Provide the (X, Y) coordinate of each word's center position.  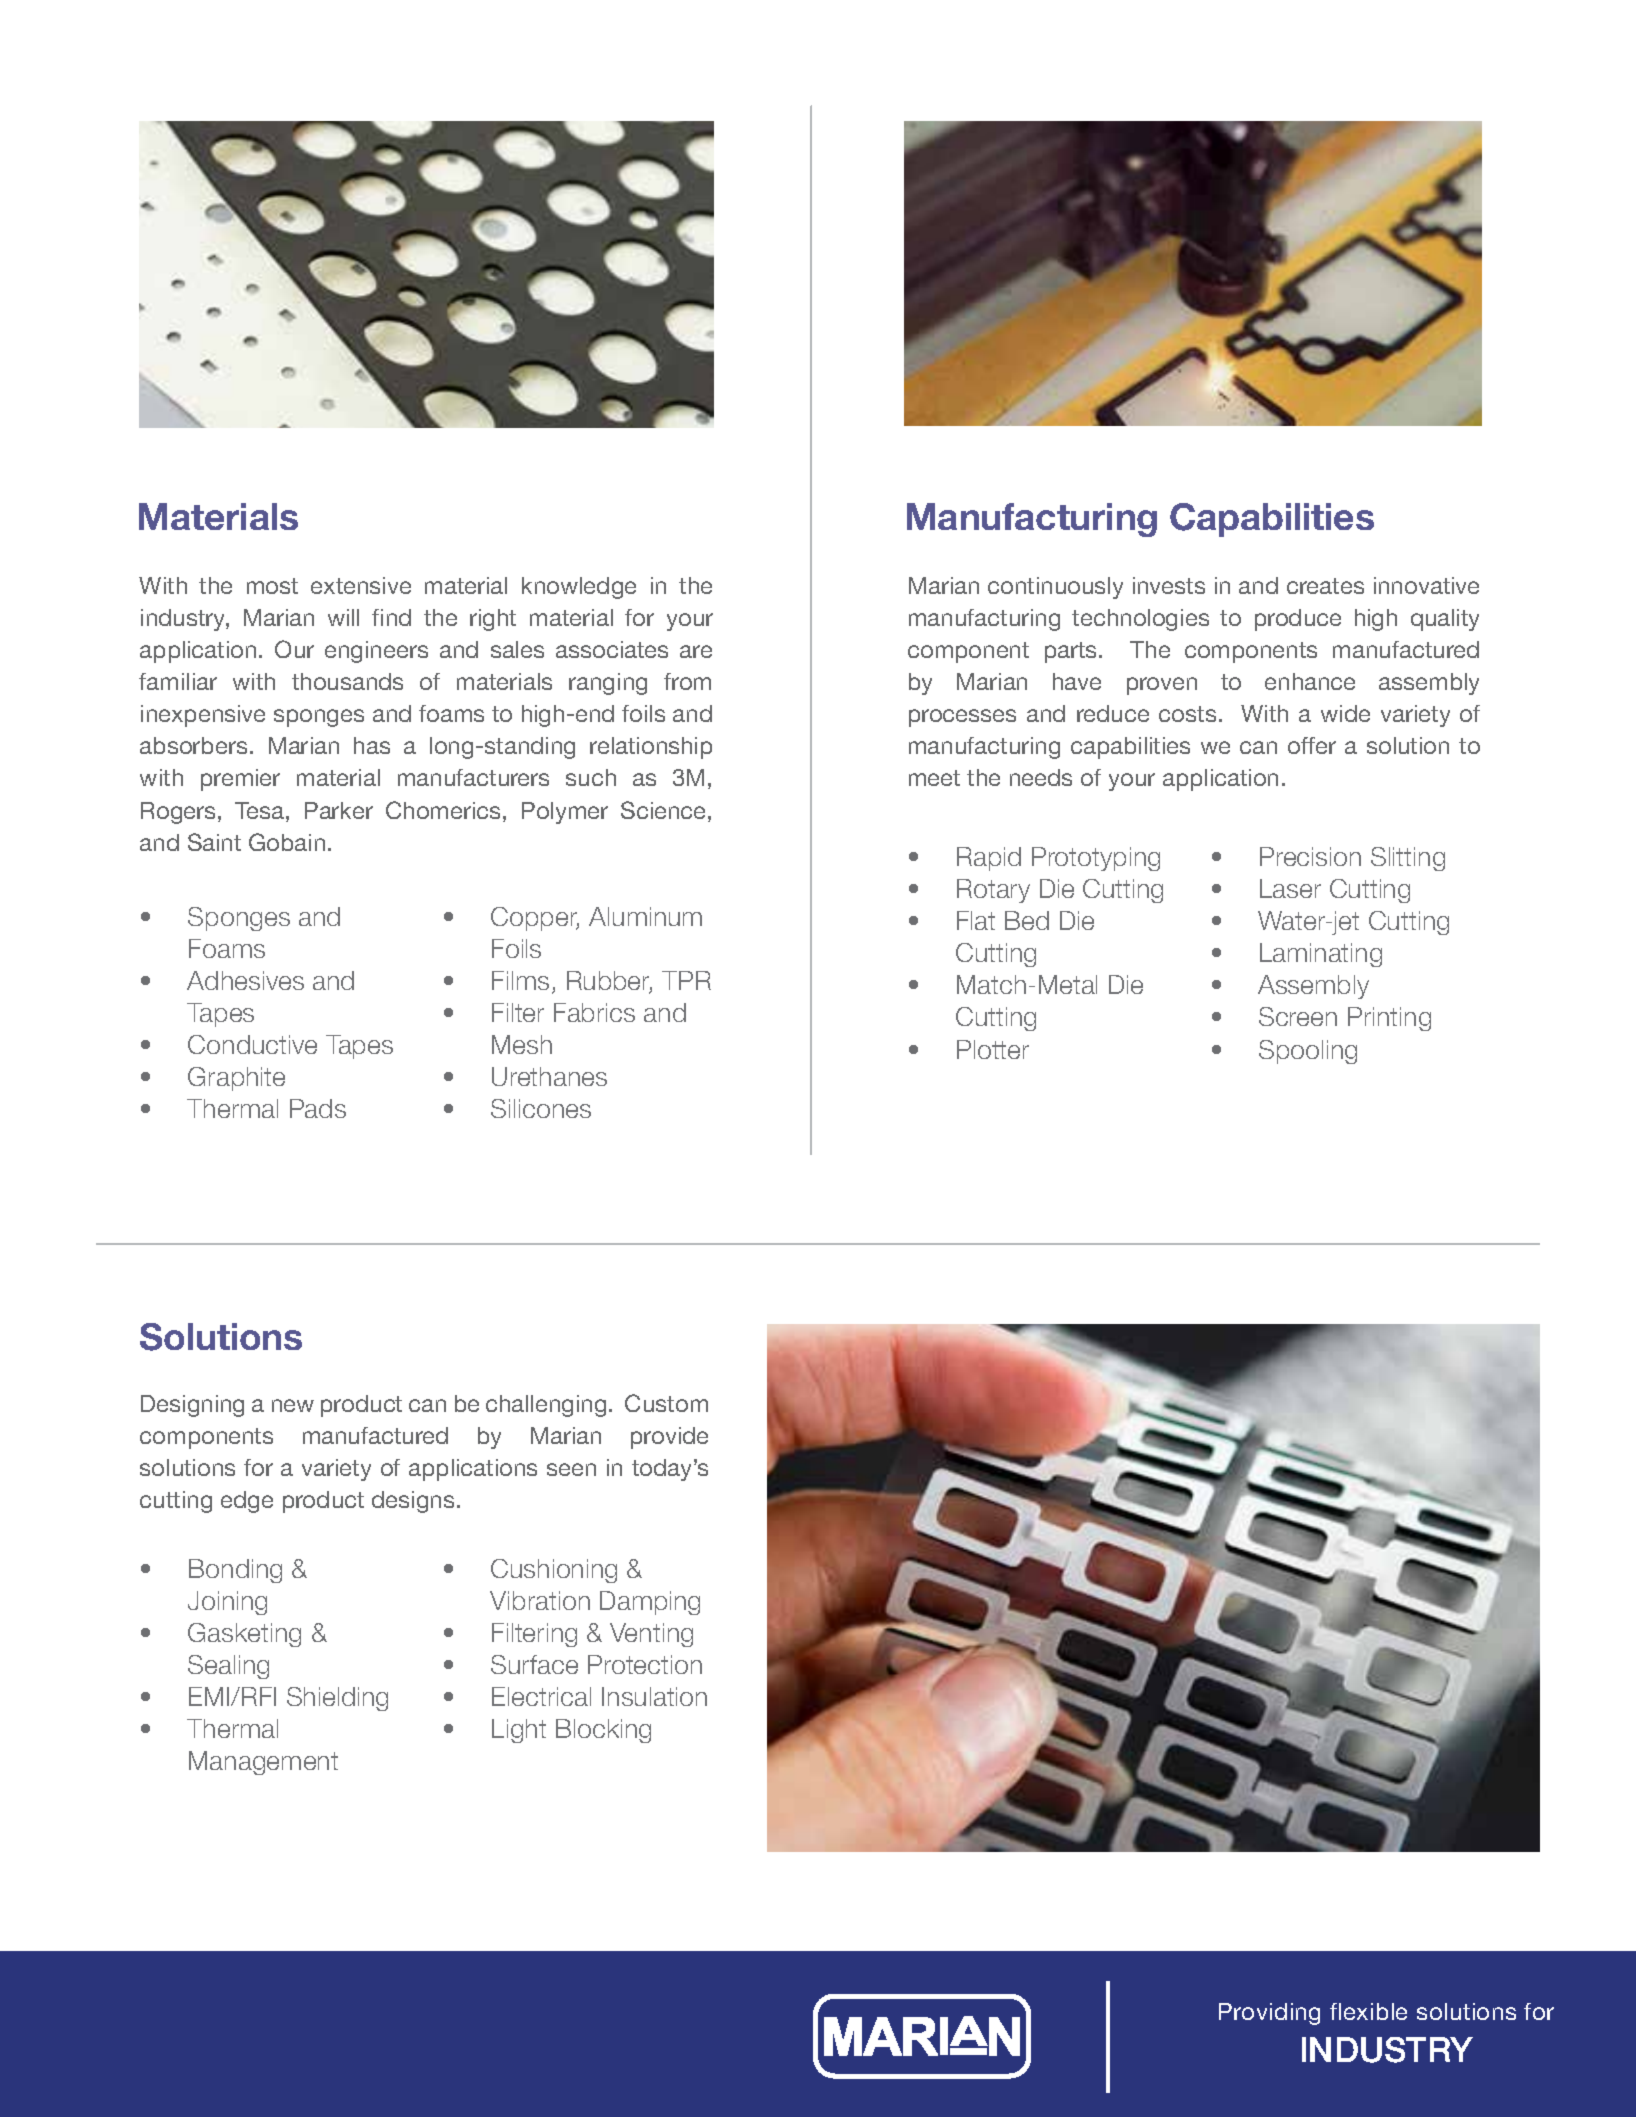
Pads (318, 1108)
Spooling (1308, 1052)
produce (1298, 620)
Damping (650, 1603)
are (696, 651)
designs (413, 1502)
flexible (1368, 2011)
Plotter (993, 1049)
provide (669, 1438)
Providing (1269, 2014)
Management (263, 1763)
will (343, 617)
